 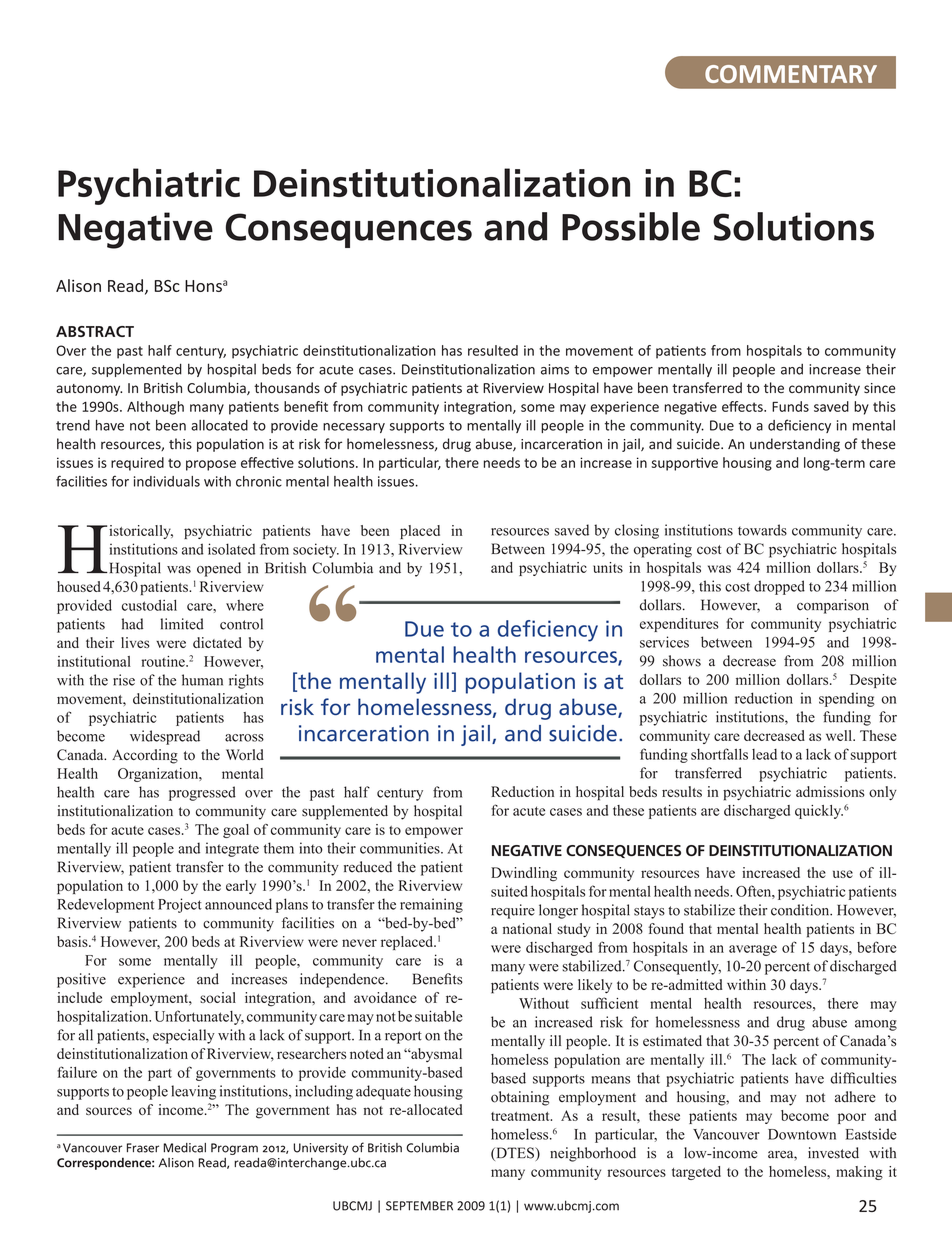 What do you see at coordinates (95, 331) in the image?
I see `ABSTRACT` at bounding box center [95, 331].
